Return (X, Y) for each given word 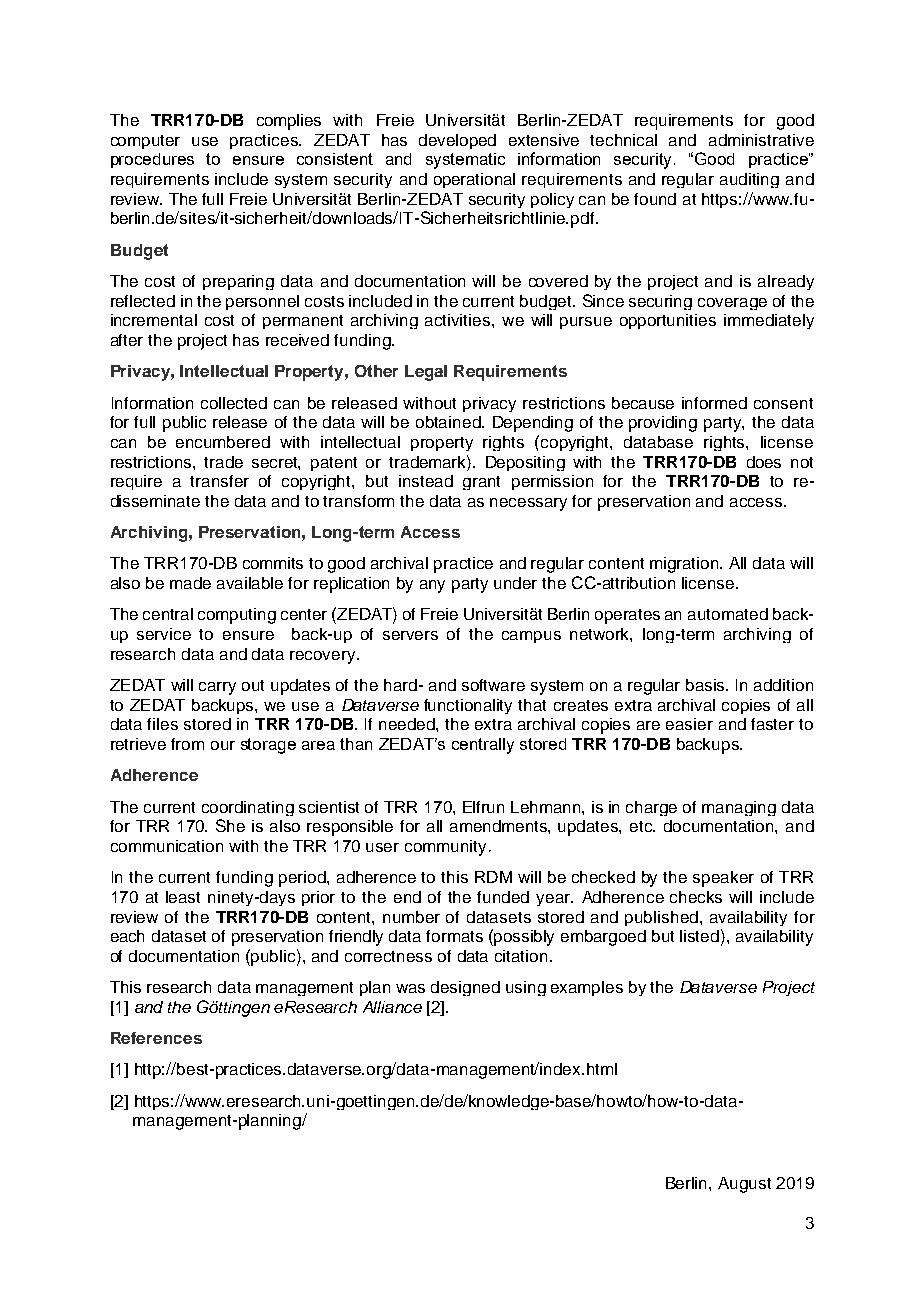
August (744, 1185)
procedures (152, 160)
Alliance (392, 1007)
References (156, 1038)
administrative (761, 140)
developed (457, 141)
